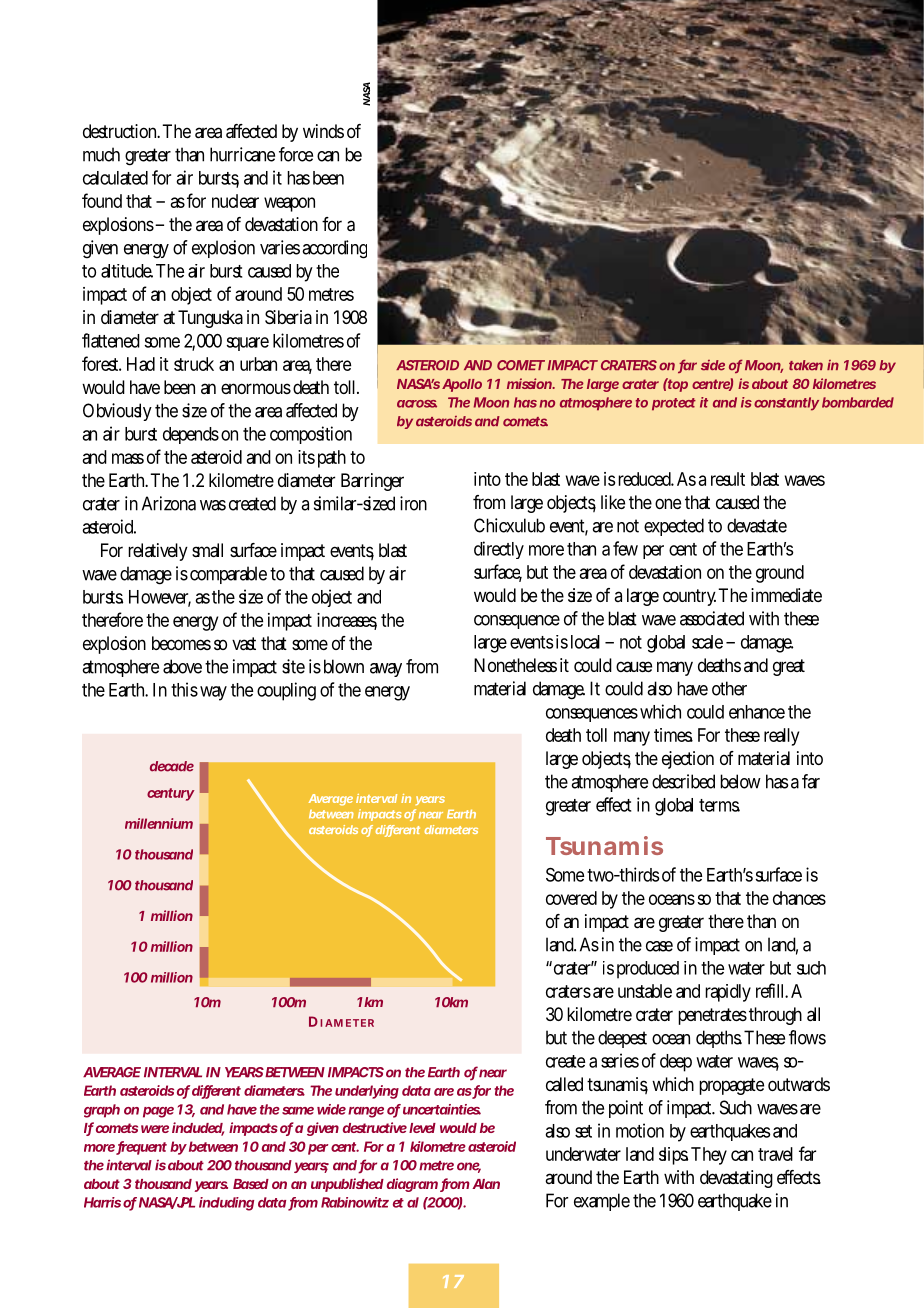 This document has width=924, height=1308. I want to click on other, so click(729, 688).
